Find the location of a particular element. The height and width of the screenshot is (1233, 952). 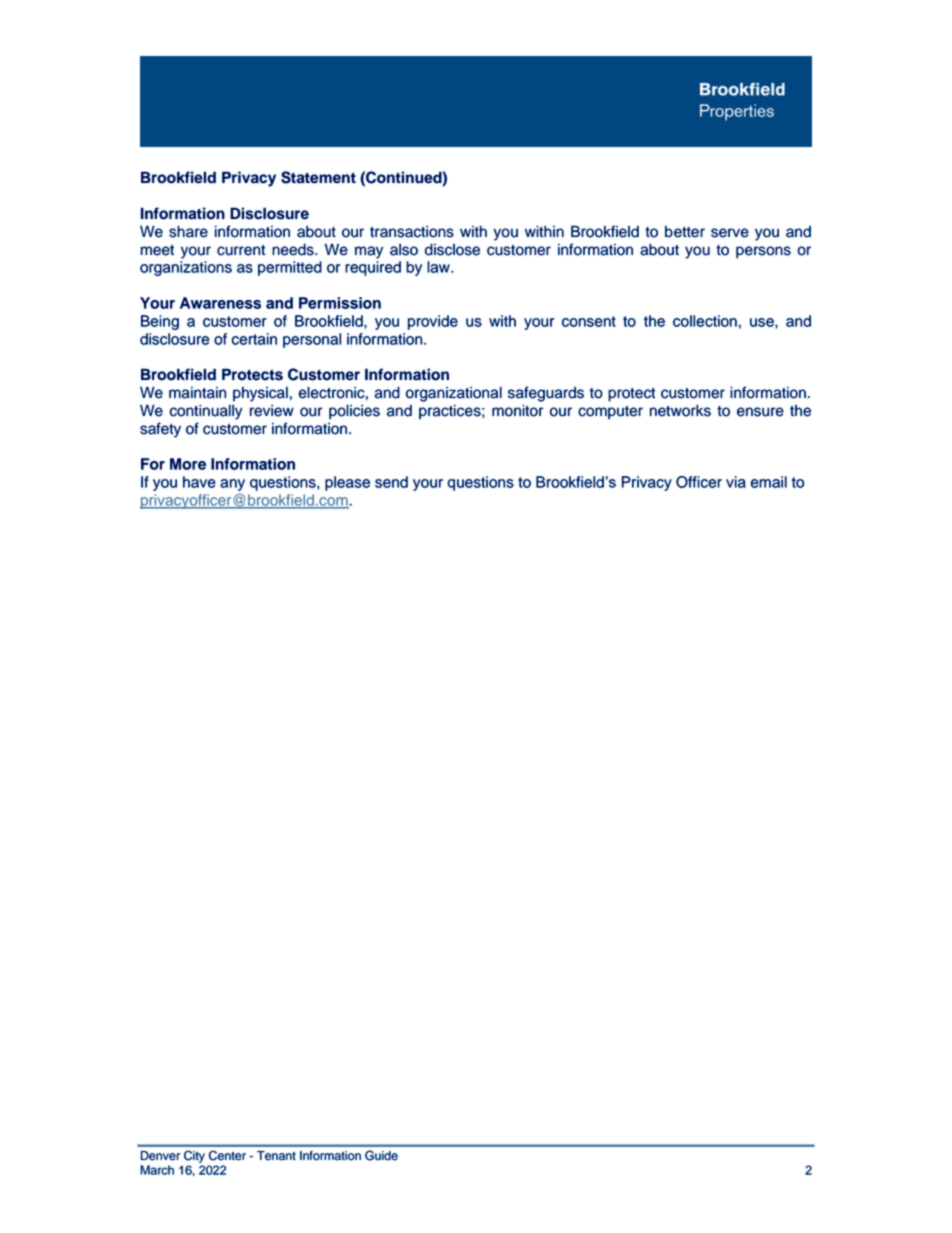

share is located at coordinates (188, 231).
